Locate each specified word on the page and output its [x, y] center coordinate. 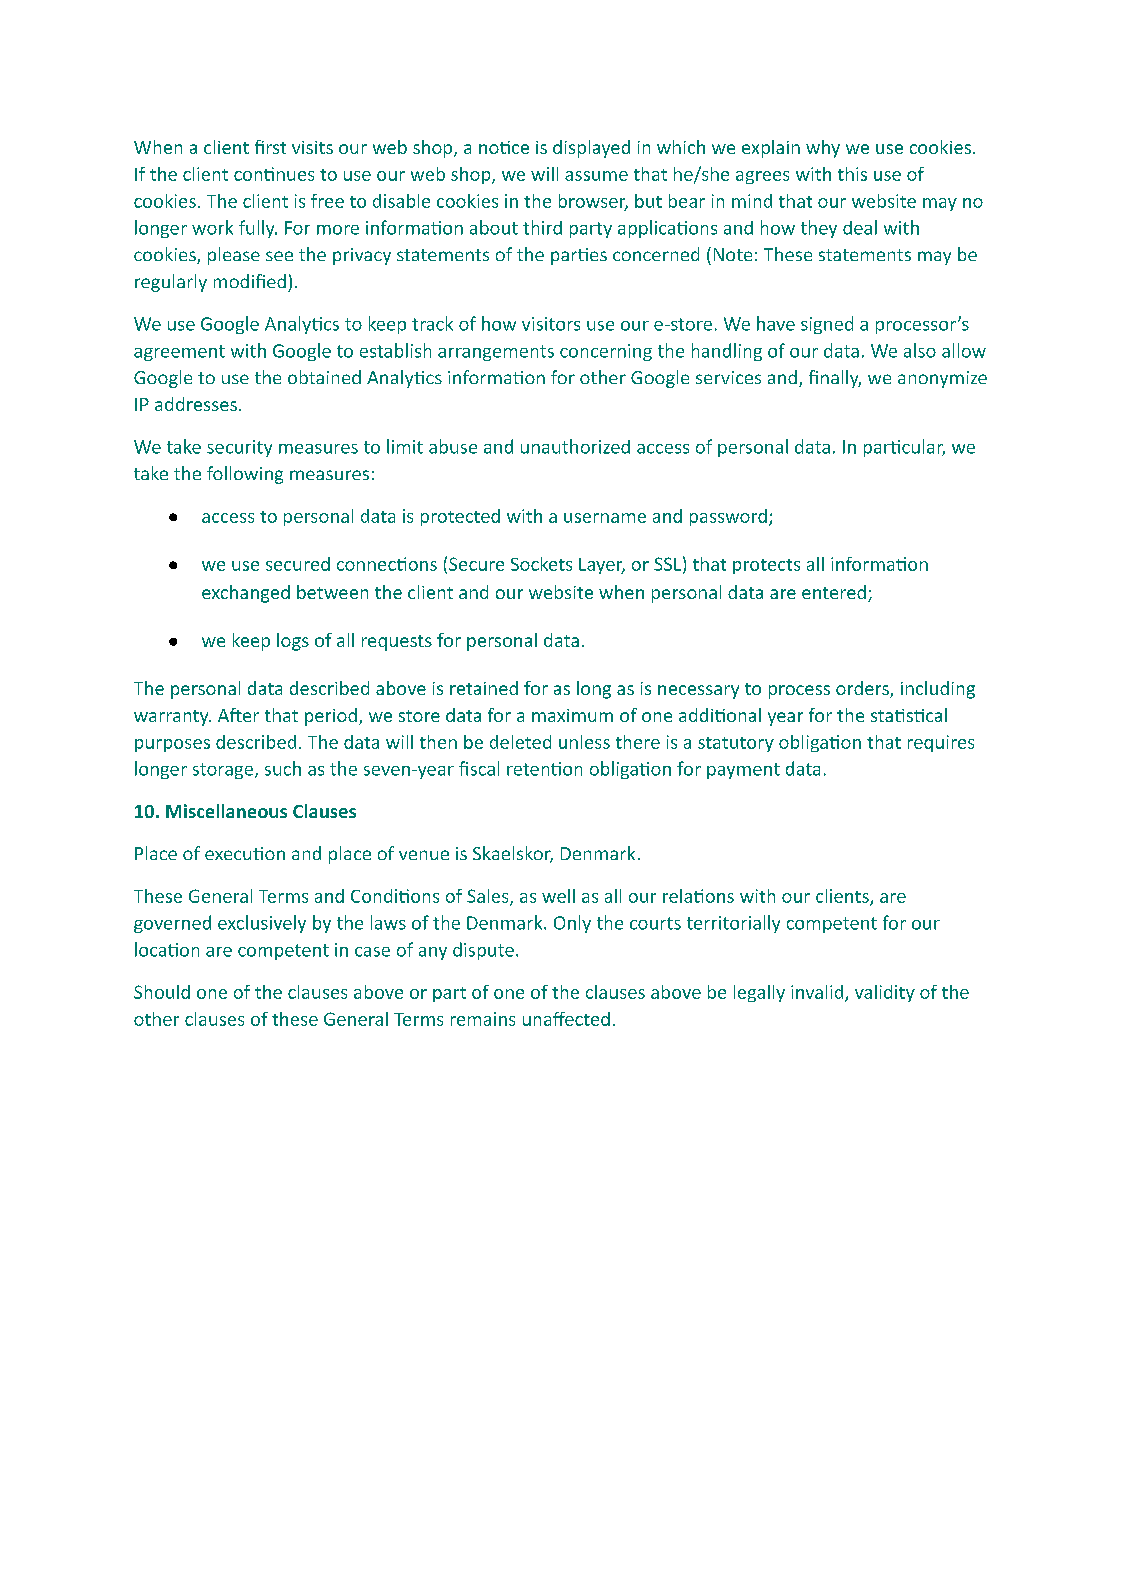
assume [596, 176]
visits [312, 147]
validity [885, 993]
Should [162, 992]
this [852, 174]
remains [483, 1019]
